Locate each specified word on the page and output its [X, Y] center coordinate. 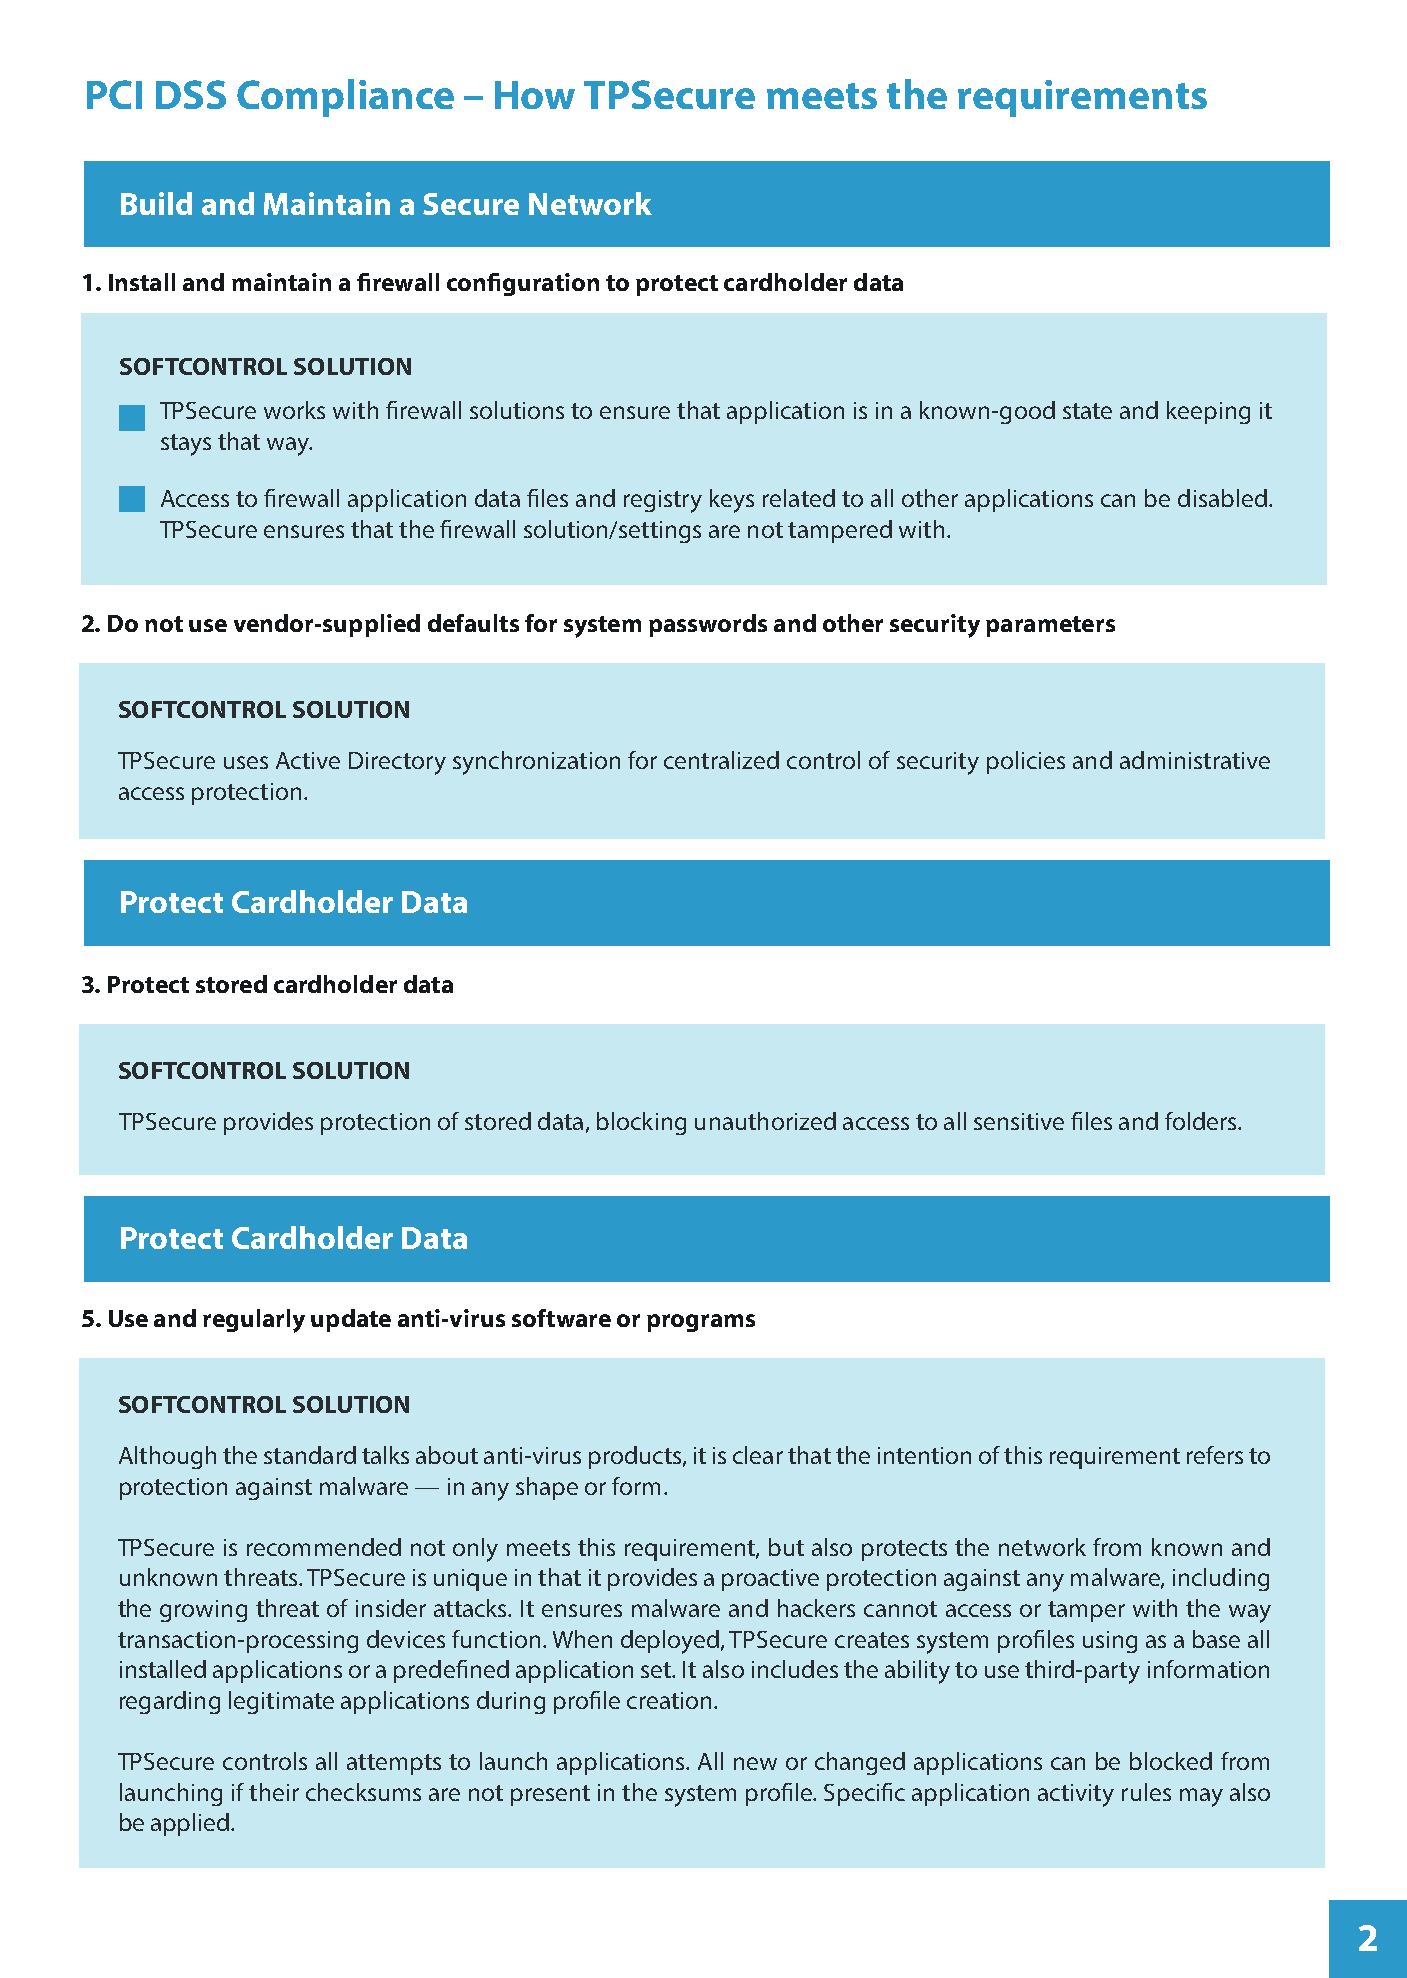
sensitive [1019, 1121]
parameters [1050, 626]
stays [186, 445]
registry [663, 501]
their [274, 1792]
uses [246, 762]
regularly [254, 1321]
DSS [191, 94]
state [1087, 411]
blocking [641, 1123]
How [535, 95]
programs [701, 1323]
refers [1215, 1455]
